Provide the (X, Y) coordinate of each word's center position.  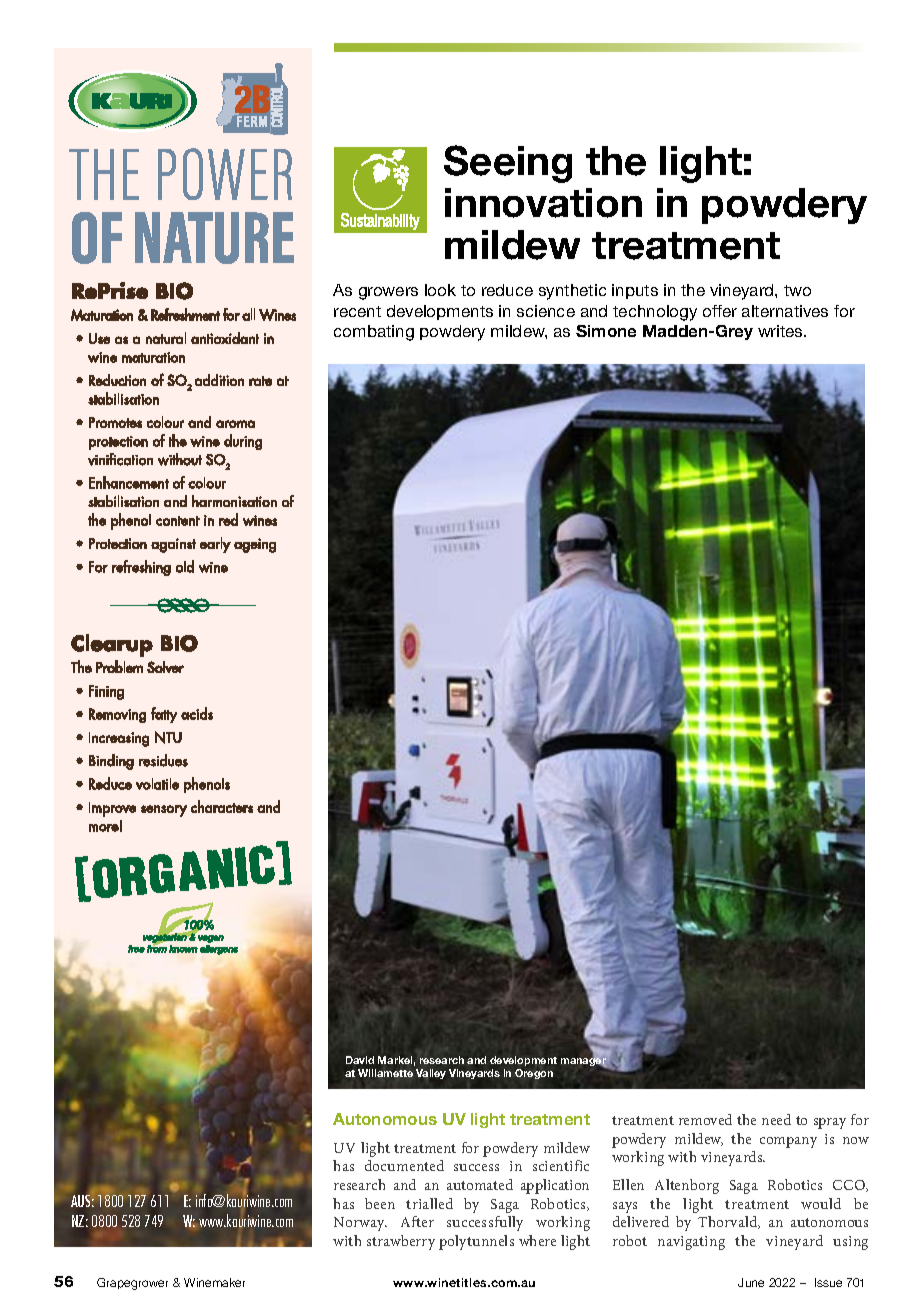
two (797, 290)
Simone (606, 331)
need (776, 1119)
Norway (360, 1224)
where (537, 1240)
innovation (543, 203)
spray (830, 1123)
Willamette (385, 1073)
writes (781, 331)
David (360, 1060)
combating (374, 333)
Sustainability (380, 221)
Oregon (534, 1074)
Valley (431, 1074)
